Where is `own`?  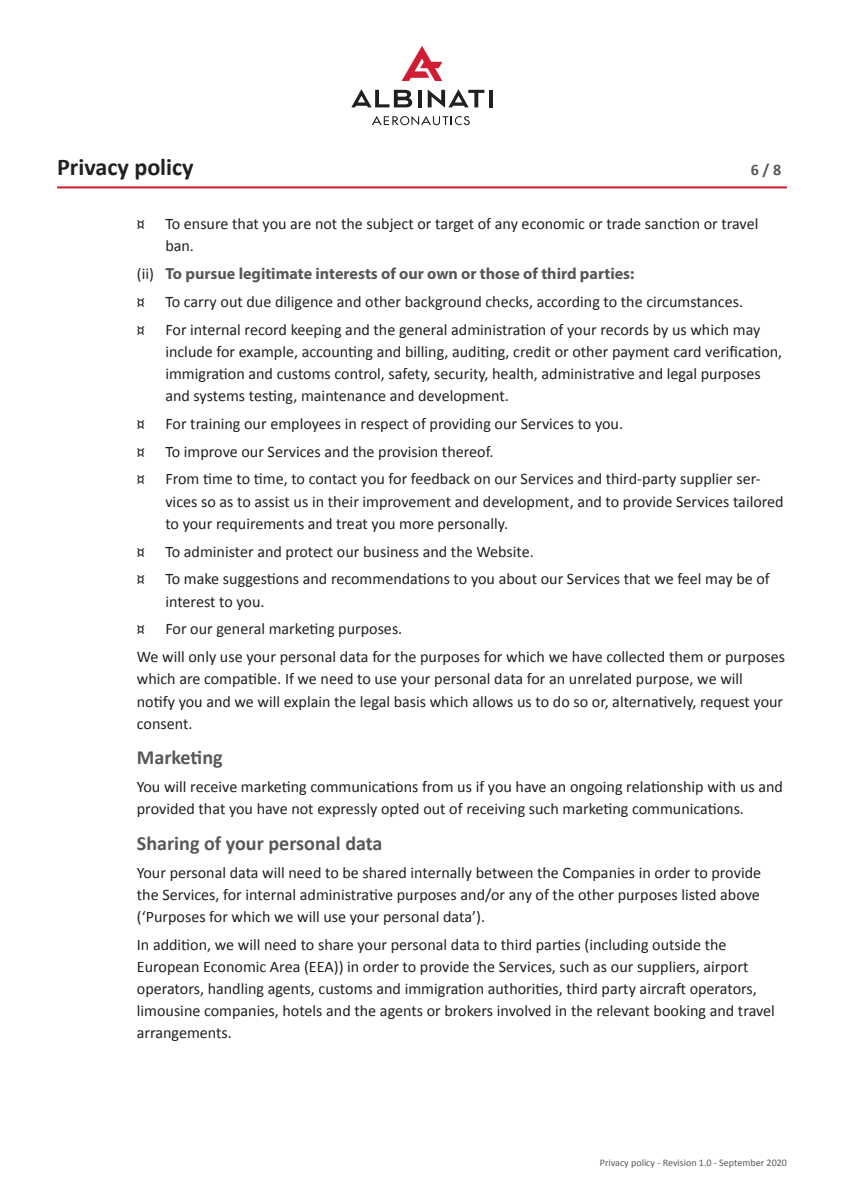
own is located at coordinates (442, 275).
